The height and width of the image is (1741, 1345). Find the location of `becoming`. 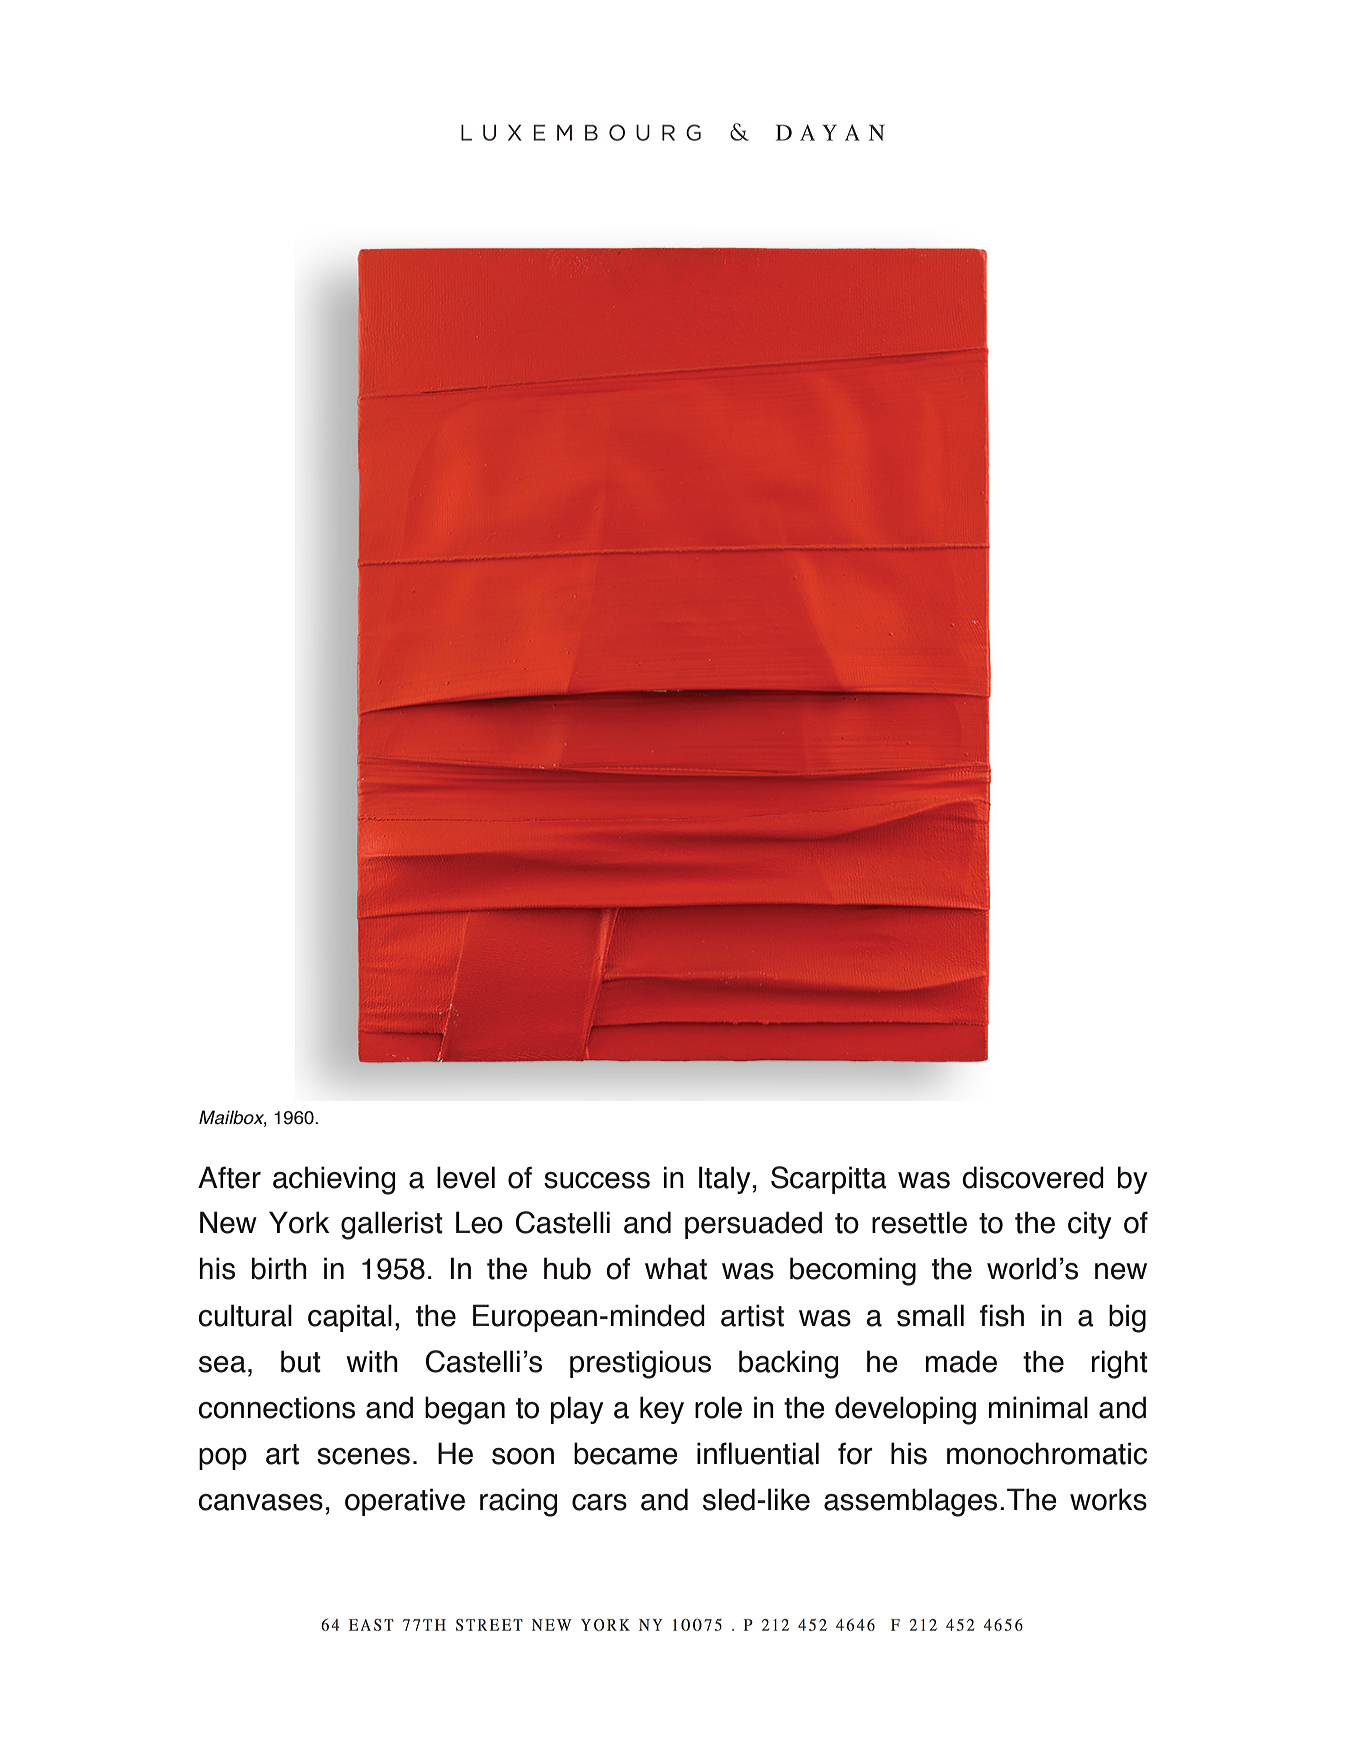

becoming is located at coordinates (853, 1271).
